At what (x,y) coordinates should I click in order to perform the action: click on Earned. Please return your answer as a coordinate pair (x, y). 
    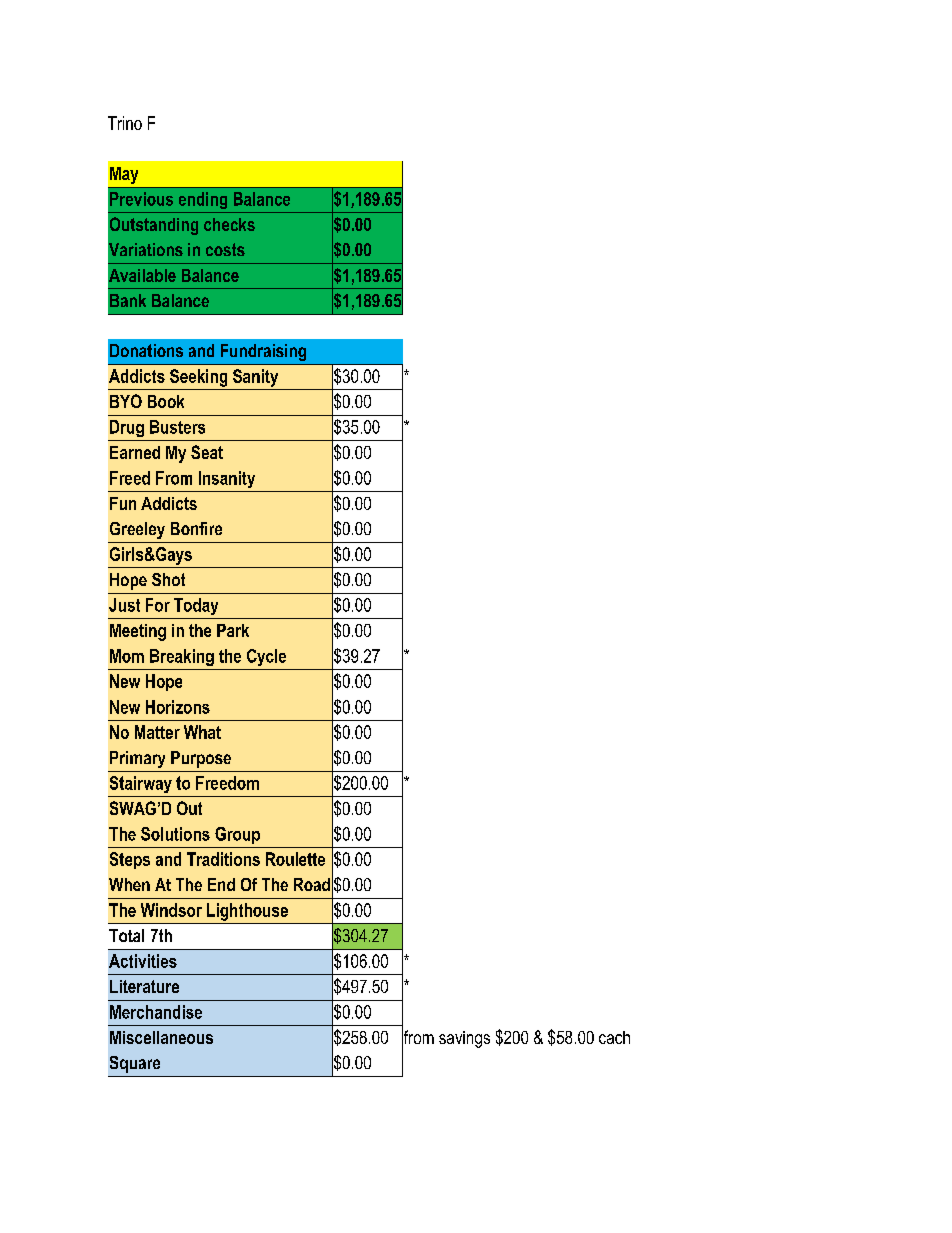
    Looking at the image, I should click on (135, 452).
